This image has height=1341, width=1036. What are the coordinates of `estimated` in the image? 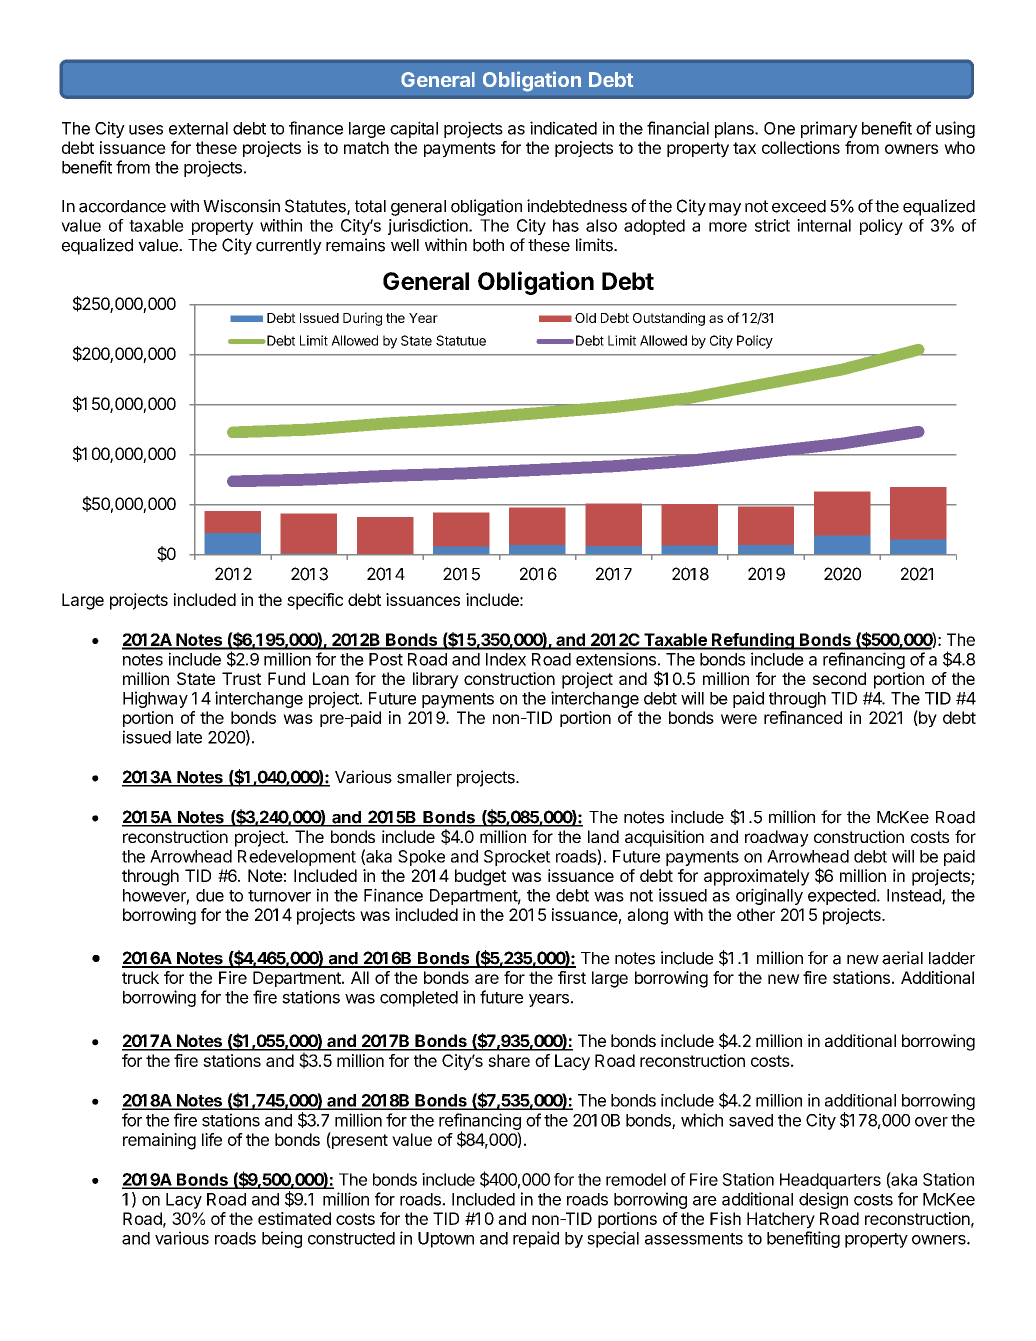 It's located at (294, 1218).
